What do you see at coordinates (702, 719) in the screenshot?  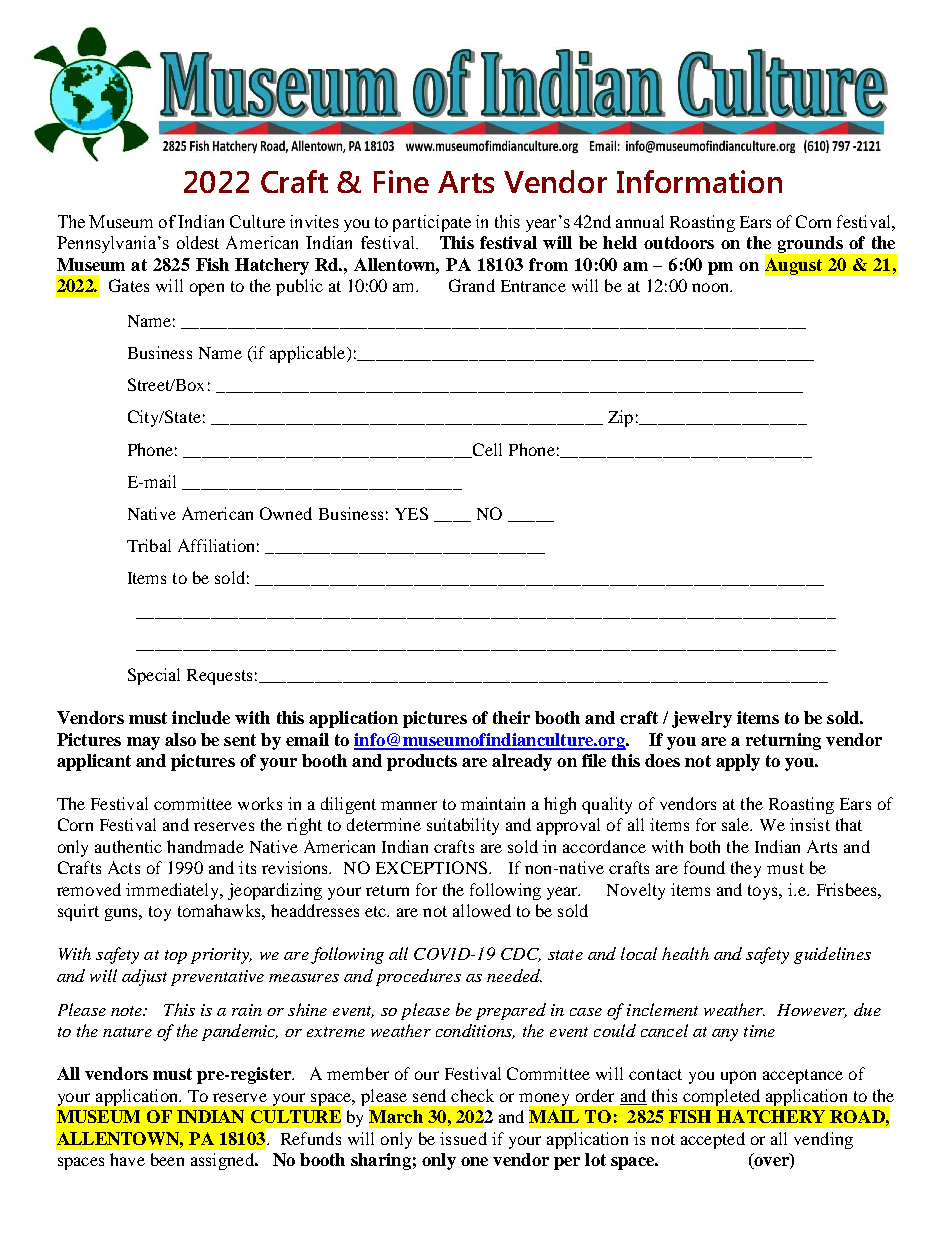 I see `jewelry` at bounding box center [702, 719].
